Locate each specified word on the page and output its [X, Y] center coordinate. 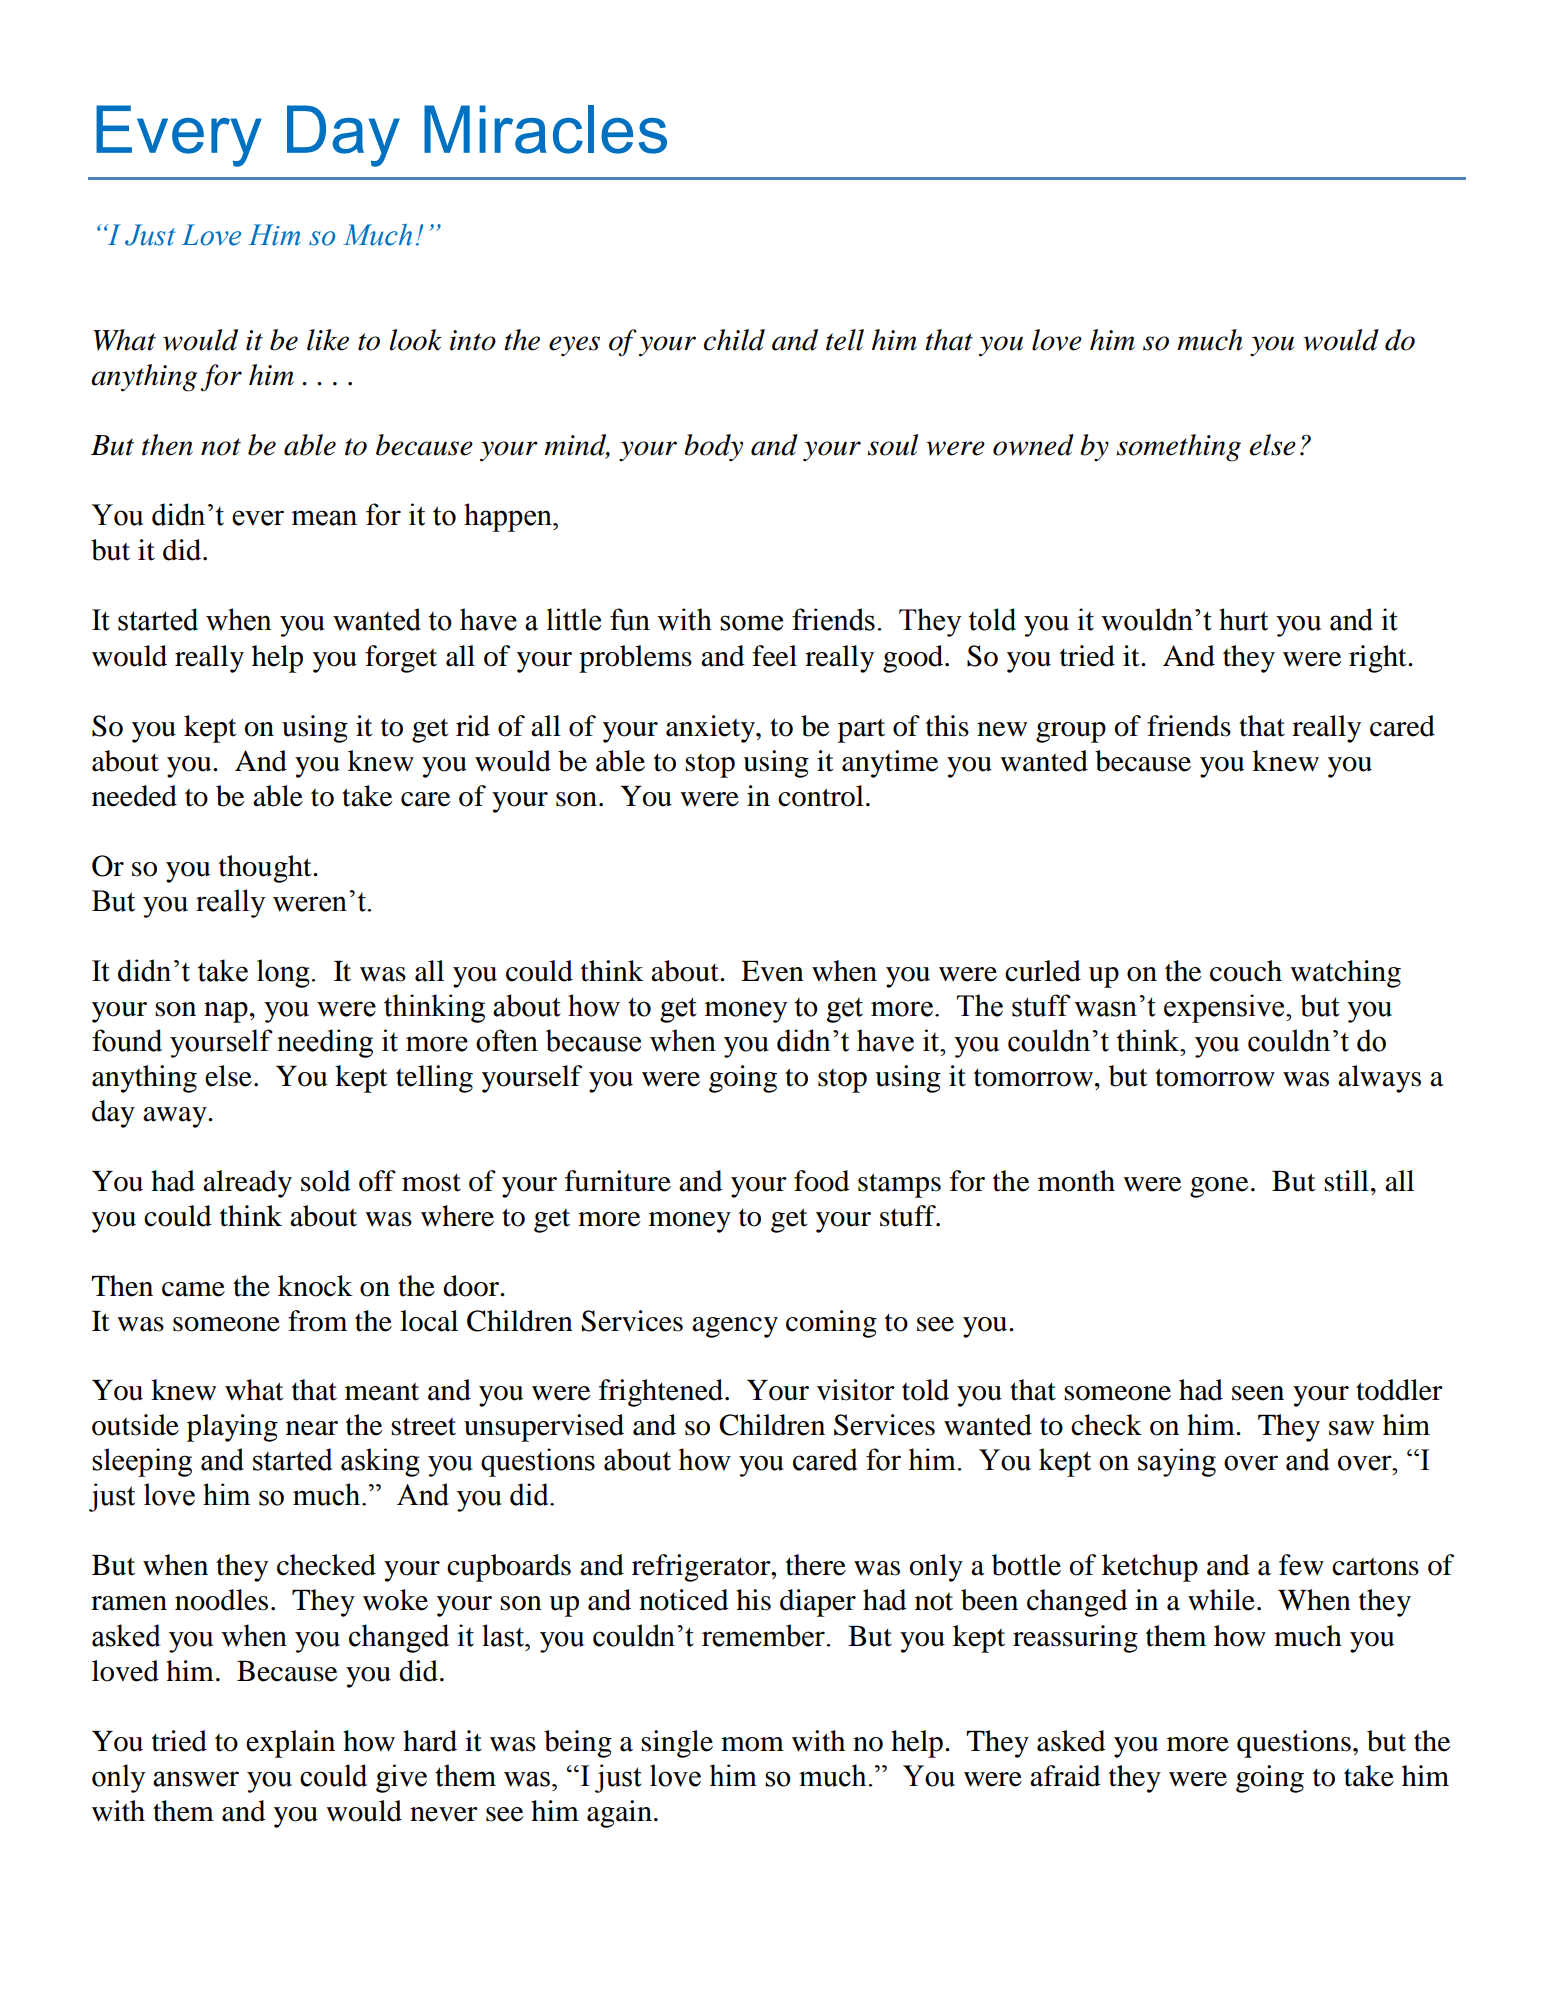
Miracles [545, 129]
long [284, 973]
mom [752, 1744]
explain [290, 1744]
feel [774, 656]
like [328, 340]
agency [735, 1327]
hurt [1243, 619]
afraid [1065, 1776]
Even [772, 971]
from [317, 1321]
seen [1258, 1393]
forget [401, 659]
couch [1246, 971]
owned [1033, 445]
